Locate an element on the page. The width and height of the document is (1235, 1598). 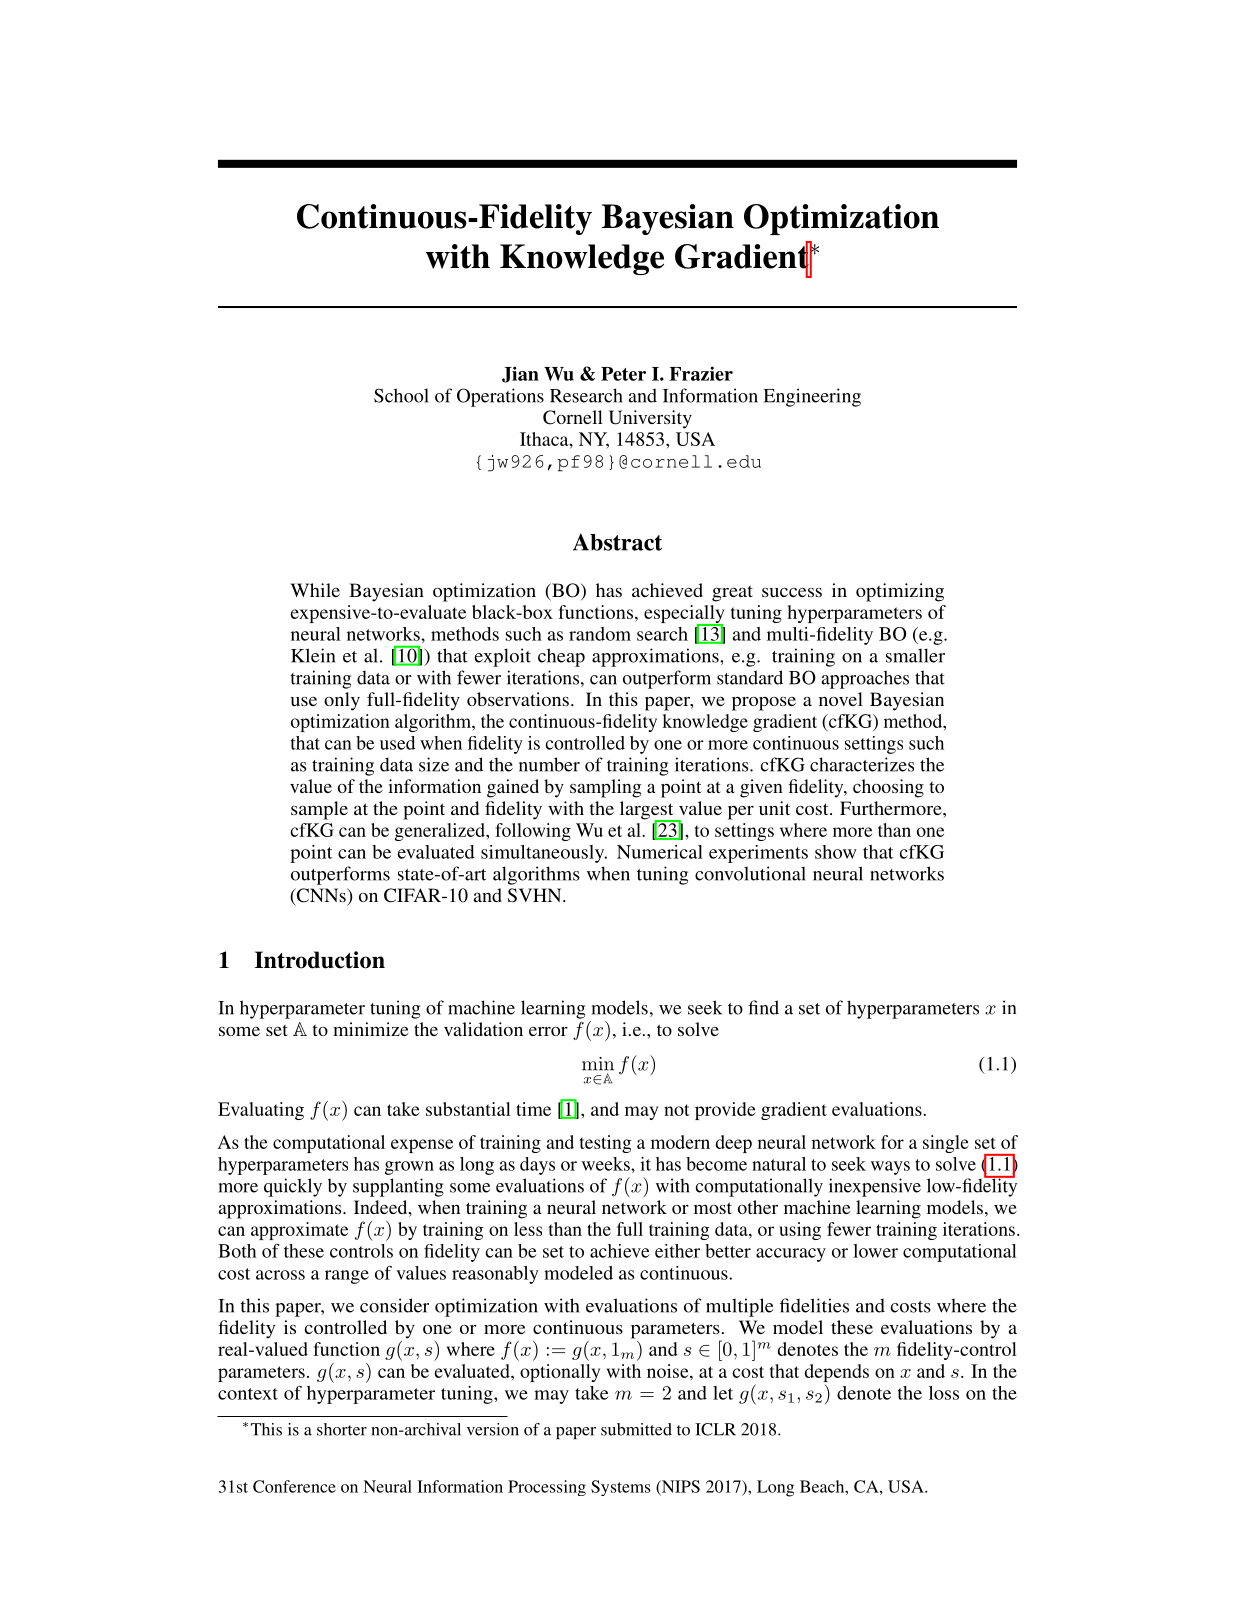
Introduction is located at coordinates (320, 960).
